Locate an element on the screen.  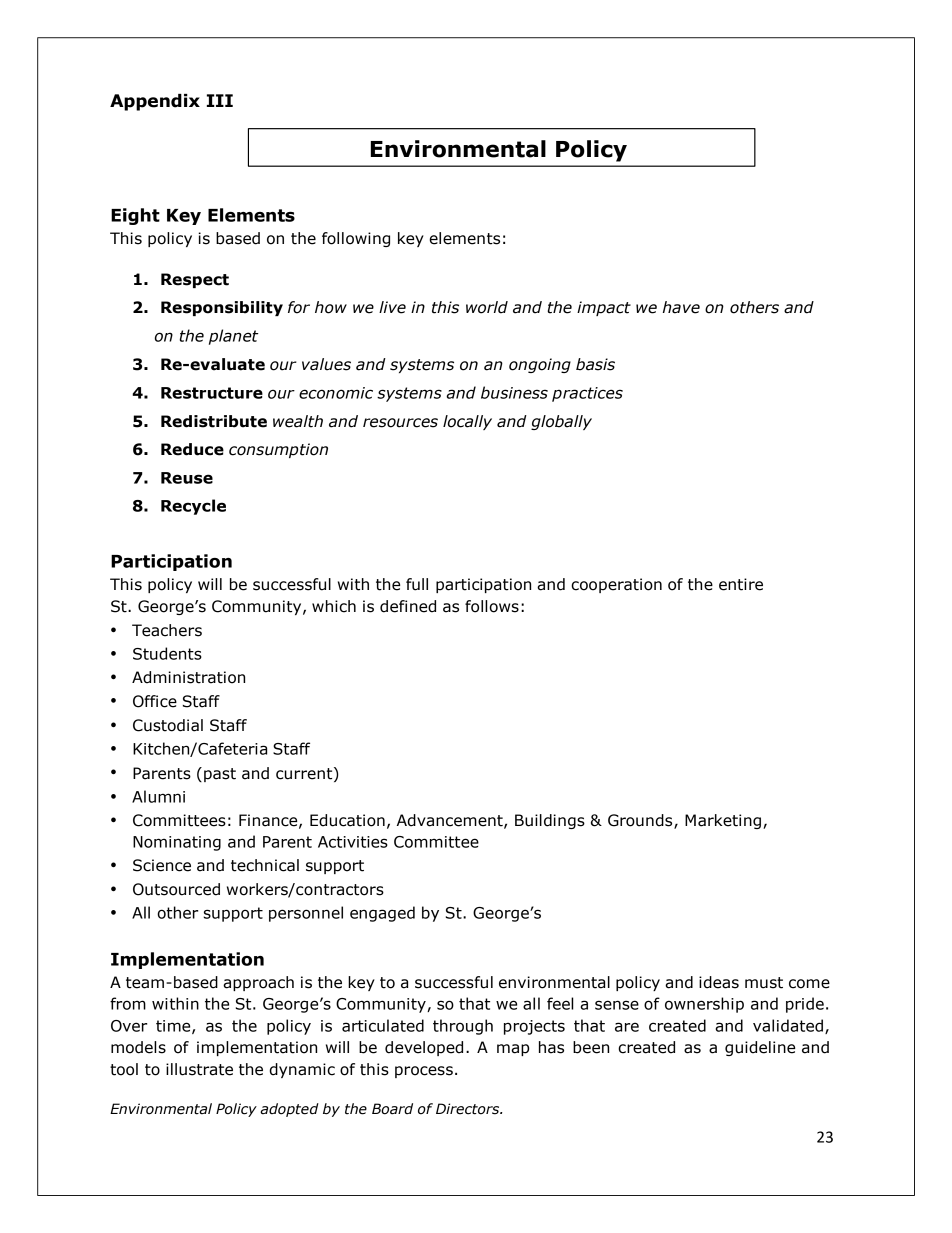
illustrate is located at coordinates (199, 1069).
